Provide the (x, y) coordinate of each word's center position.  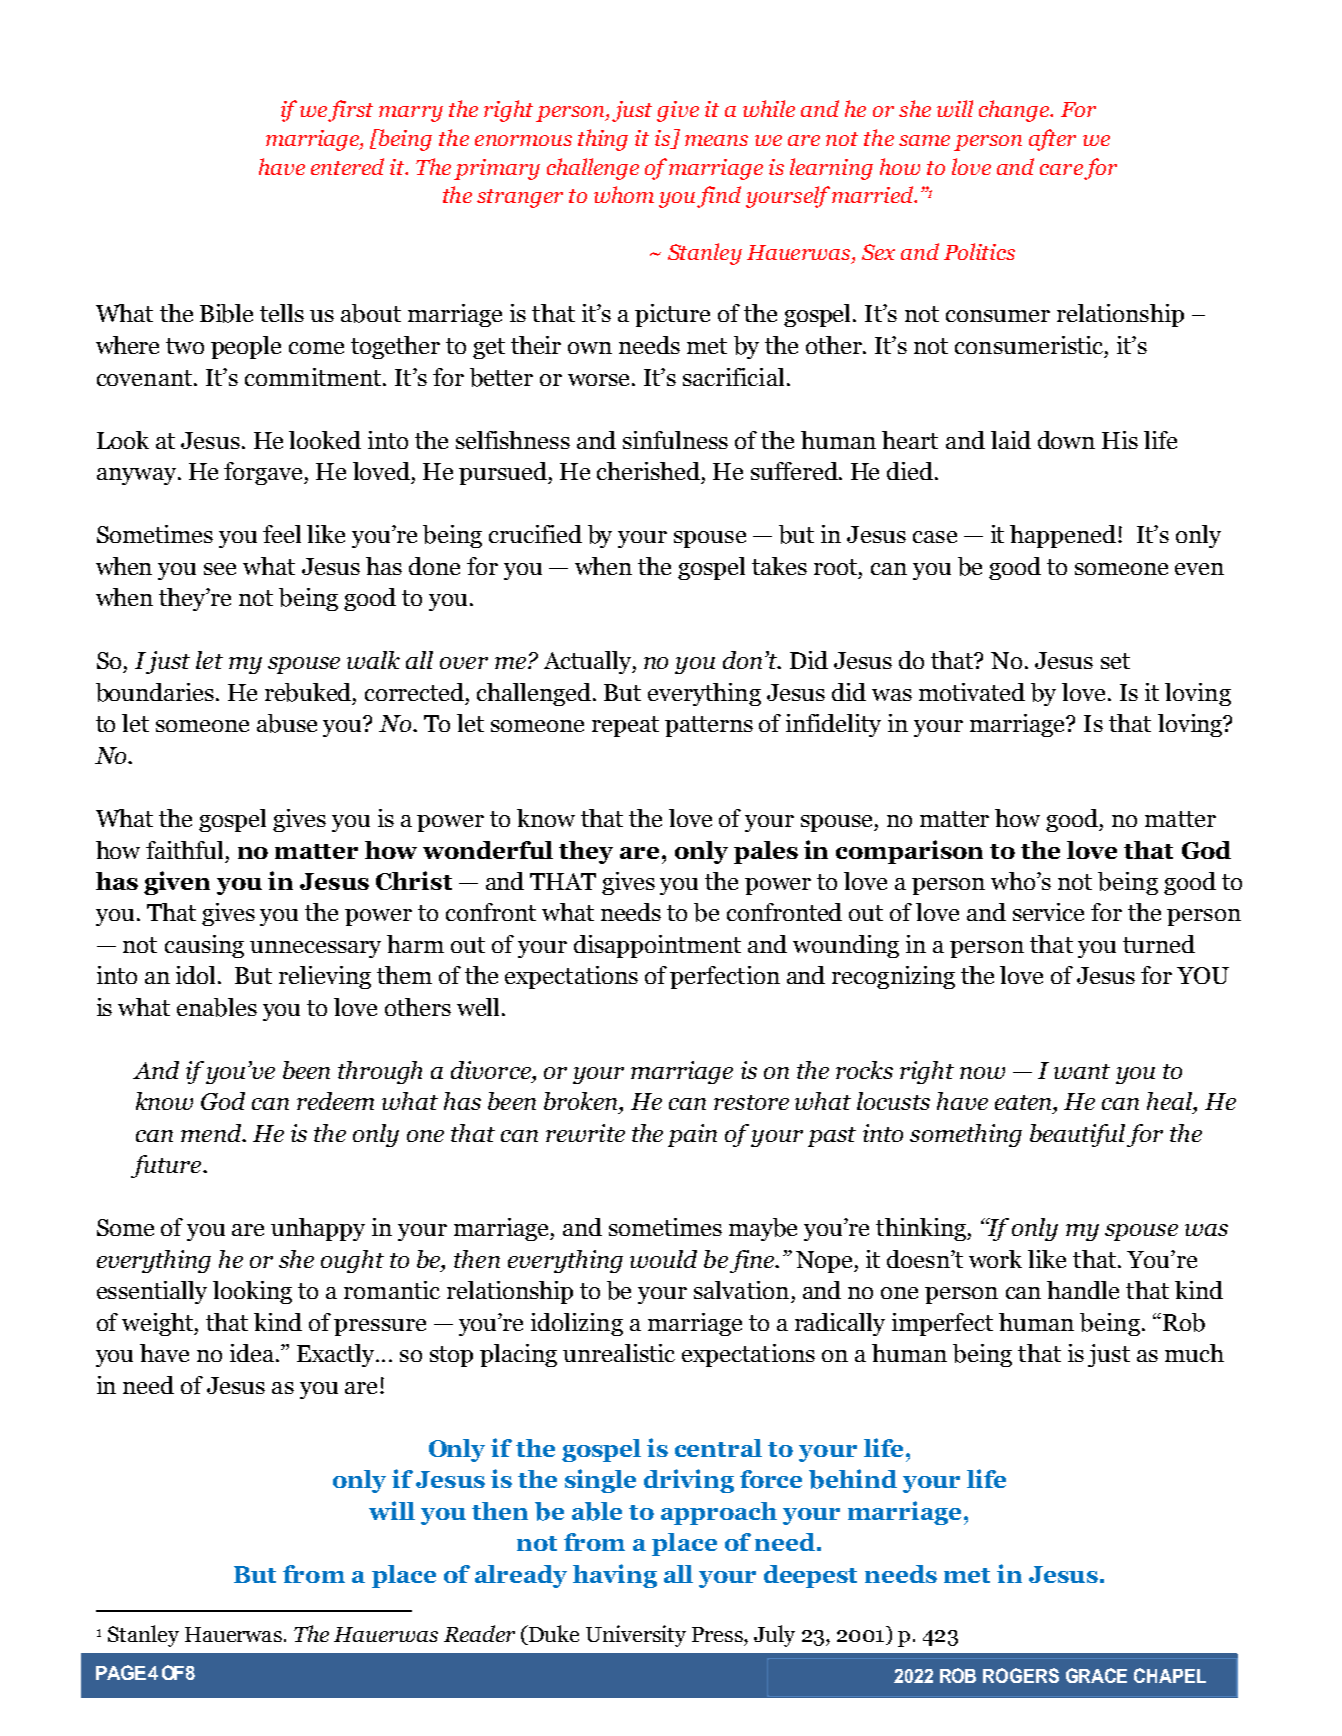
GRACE (1096, 1675)
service (1048, 912)
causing (204, 946)
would (663, 1259)
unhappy (318, 1229)
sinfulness (675, 440)
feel (282, 534)
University (636, 1636)
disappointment (657, 946)
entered (347, 166)
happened (1063, 536)
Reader (479, 1633)
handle (1083, 1290)
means (716, 140)
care (1061, 169)
